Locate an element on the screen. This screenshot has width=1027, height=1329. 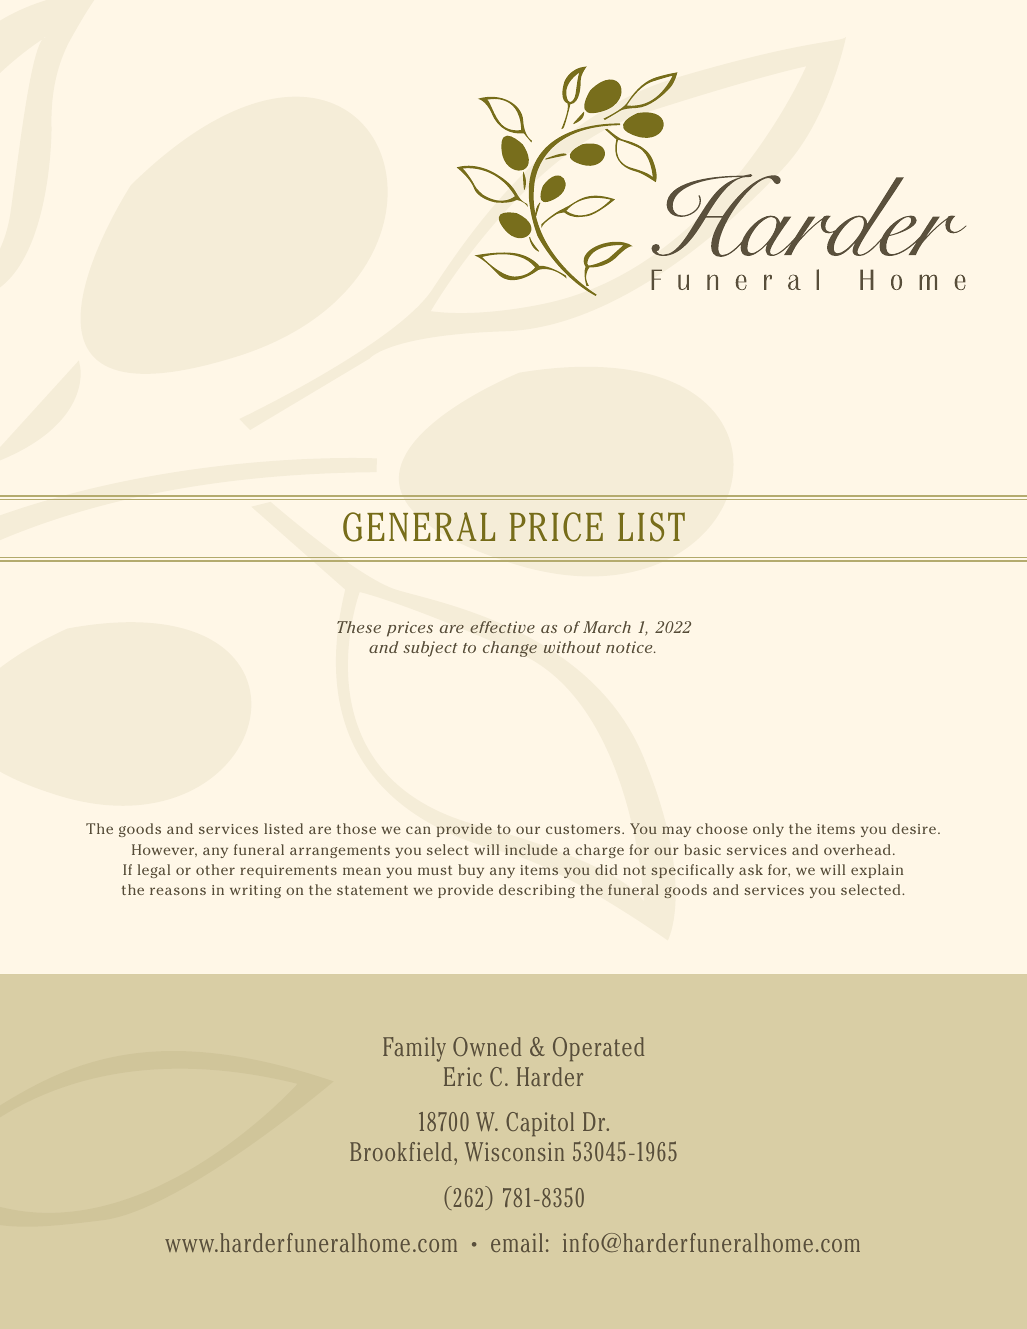
only is located at coordinates (768, 830).
